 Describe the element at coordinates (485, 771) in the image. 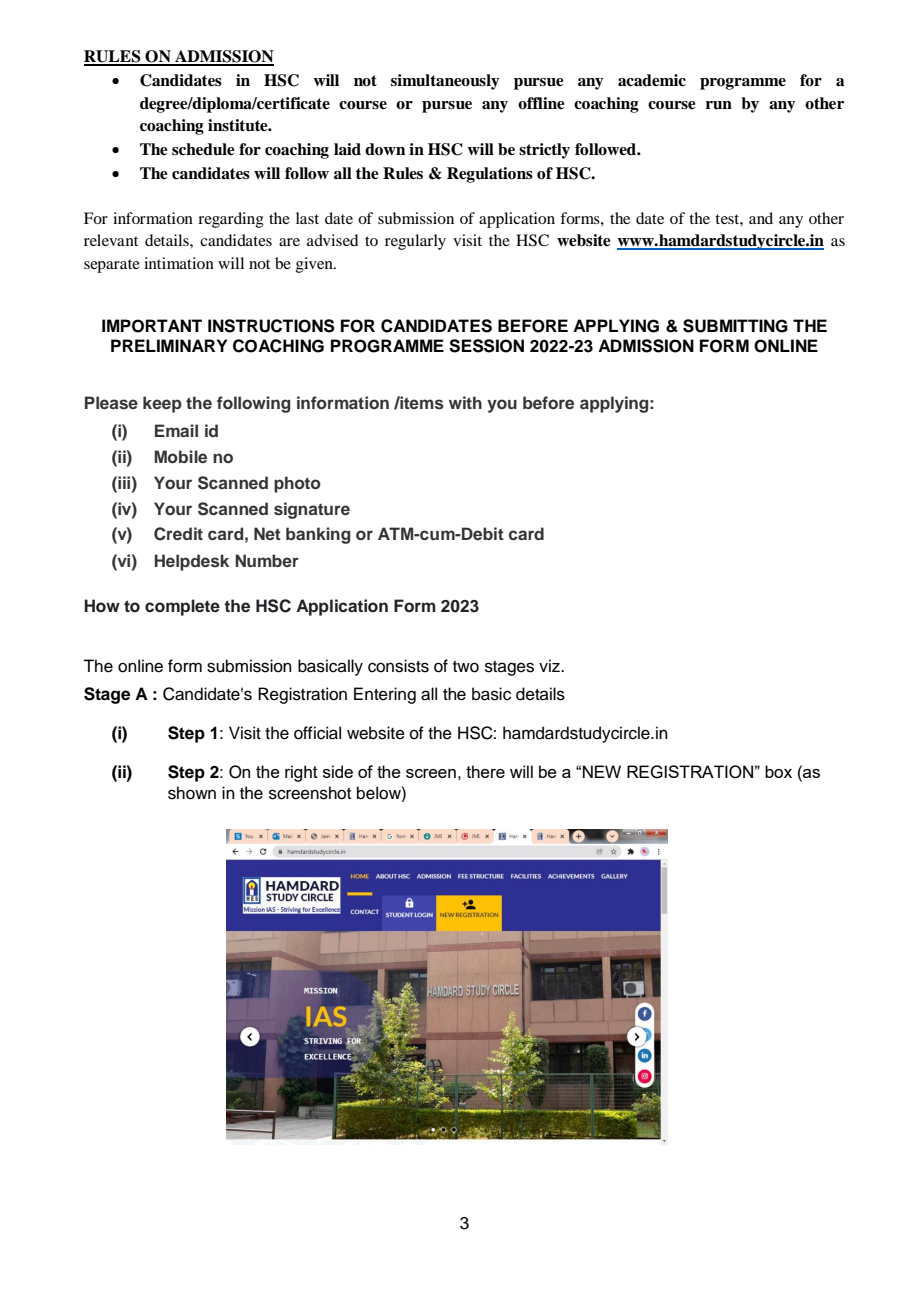

I see `there` at that location.
